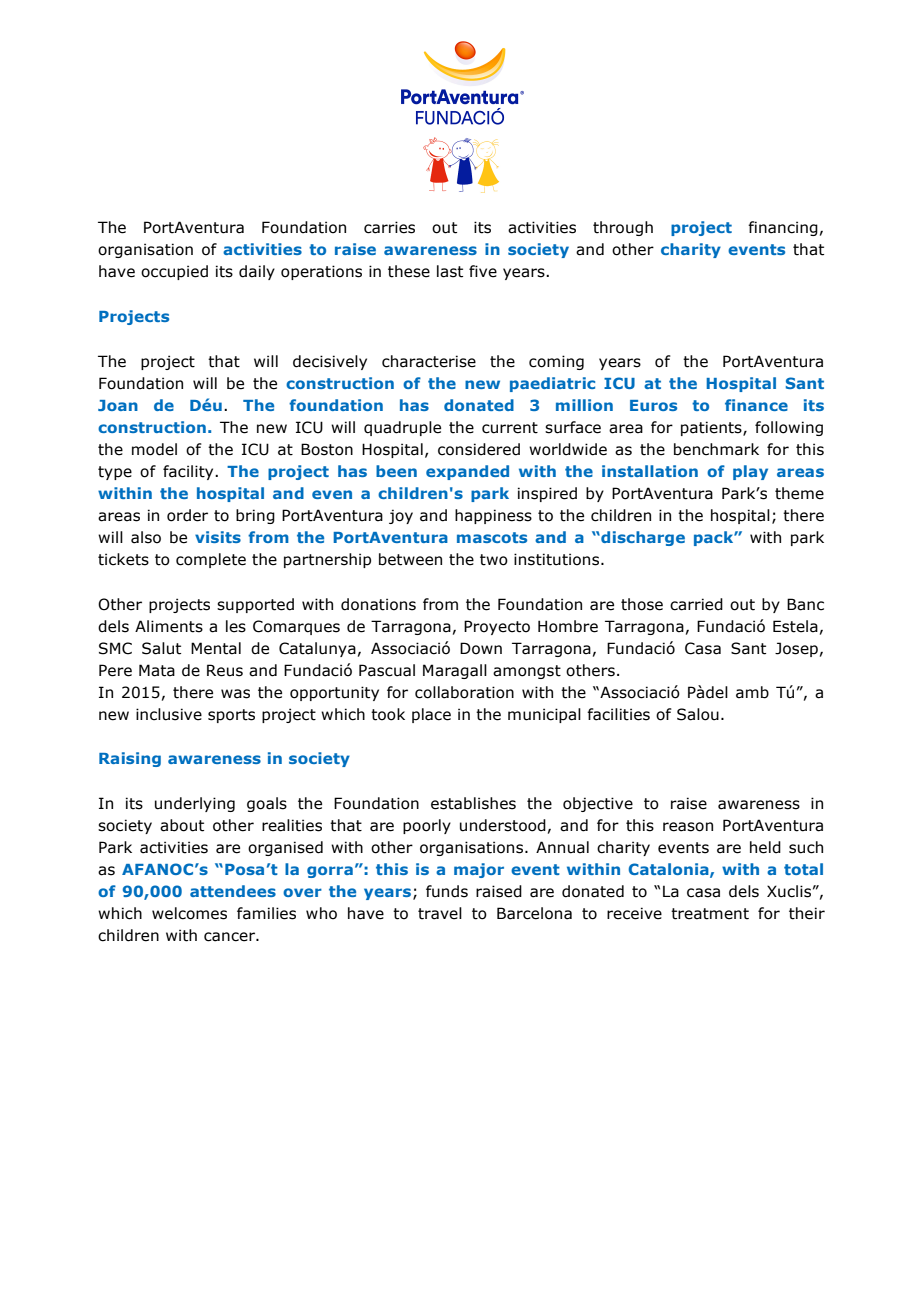 This screenshot has width=924, height=1308. Describe the element at coordinates (189, 913) in the screenshot. I see `welcomes` at that location.
